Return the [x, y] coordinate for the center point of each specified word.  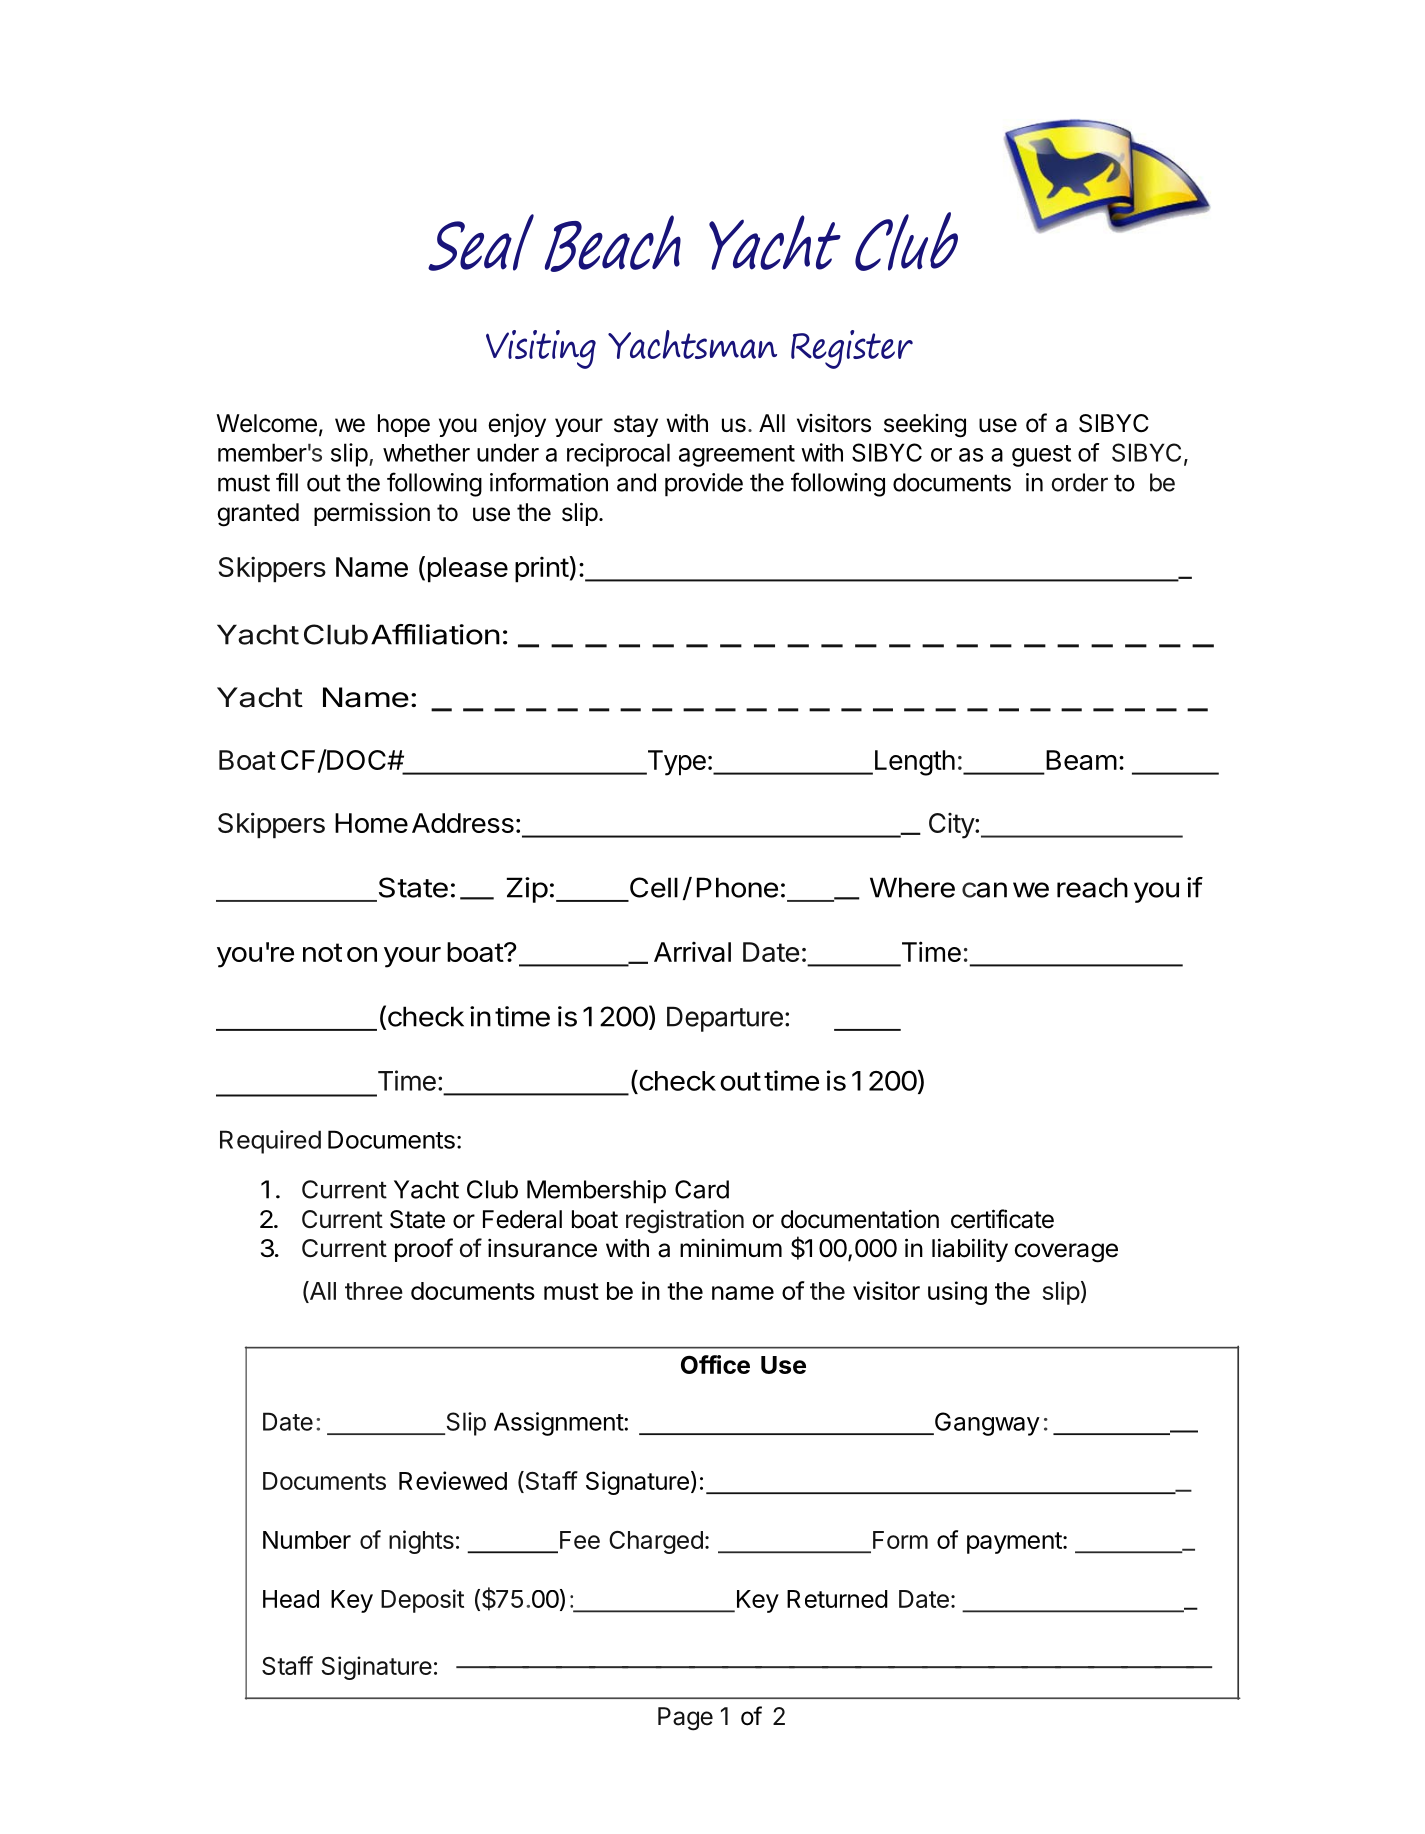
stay [636, 426]
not [322, 952]
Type [675, 763]
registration [685, 1222]
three [374, 1291]
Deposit [422, 1601]
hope [404, 425]
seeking [925, 426]
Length [913, 763]
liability [970, 1250]
